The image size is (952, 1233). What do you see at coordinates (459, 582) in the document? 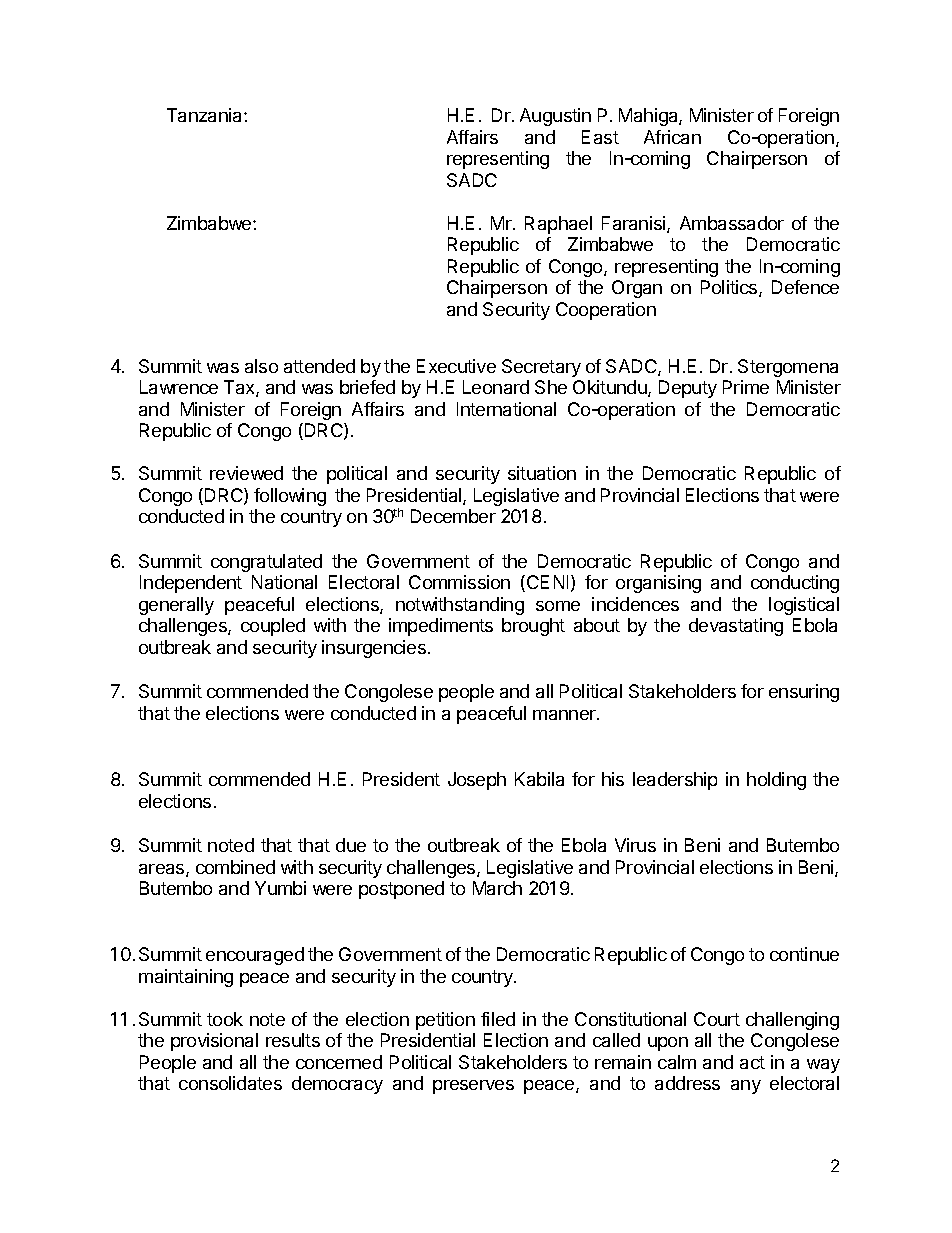
I see `Commission` at bounding box center [459, 582].
